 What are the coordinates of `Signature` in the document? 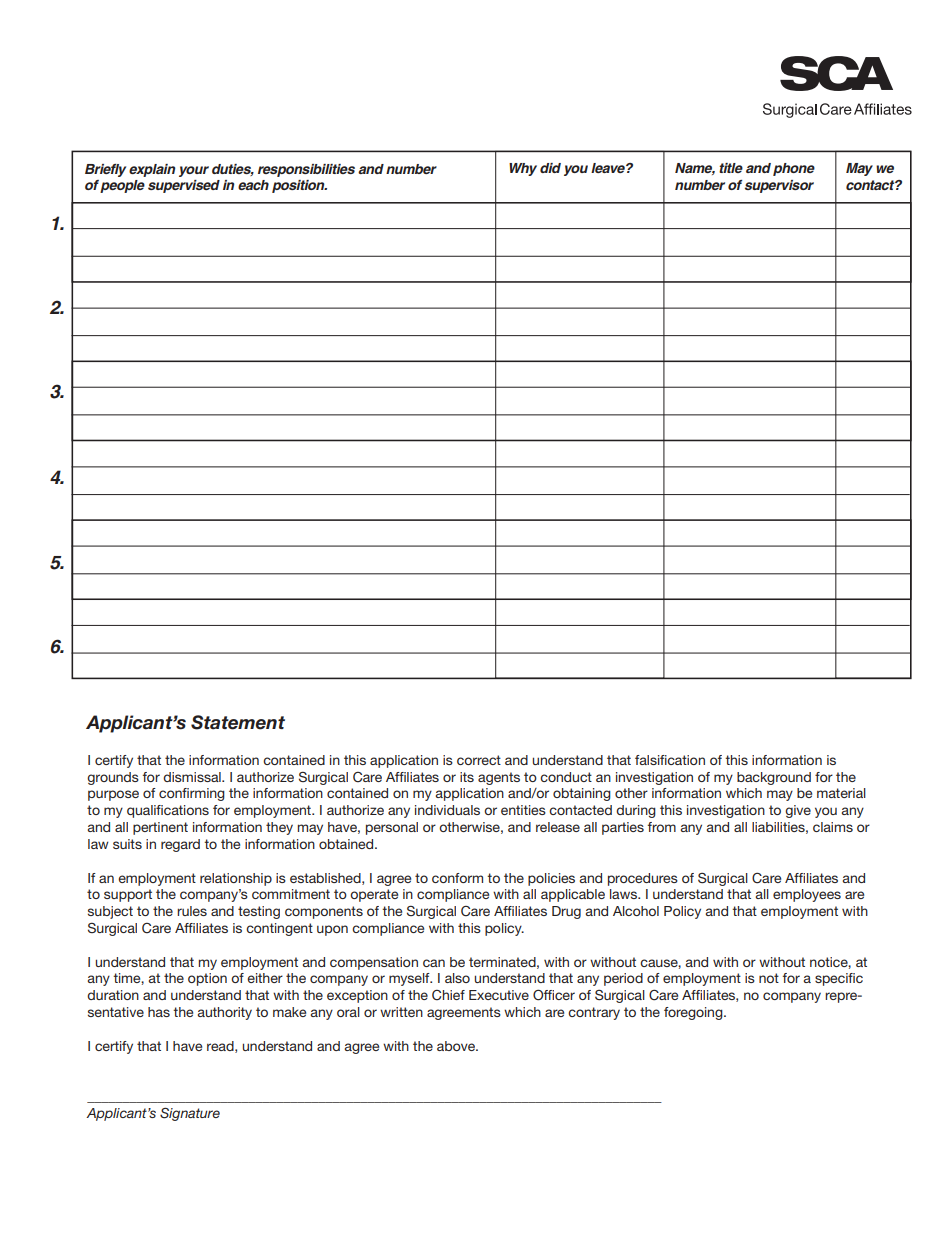 It's located at (190, 1114).
